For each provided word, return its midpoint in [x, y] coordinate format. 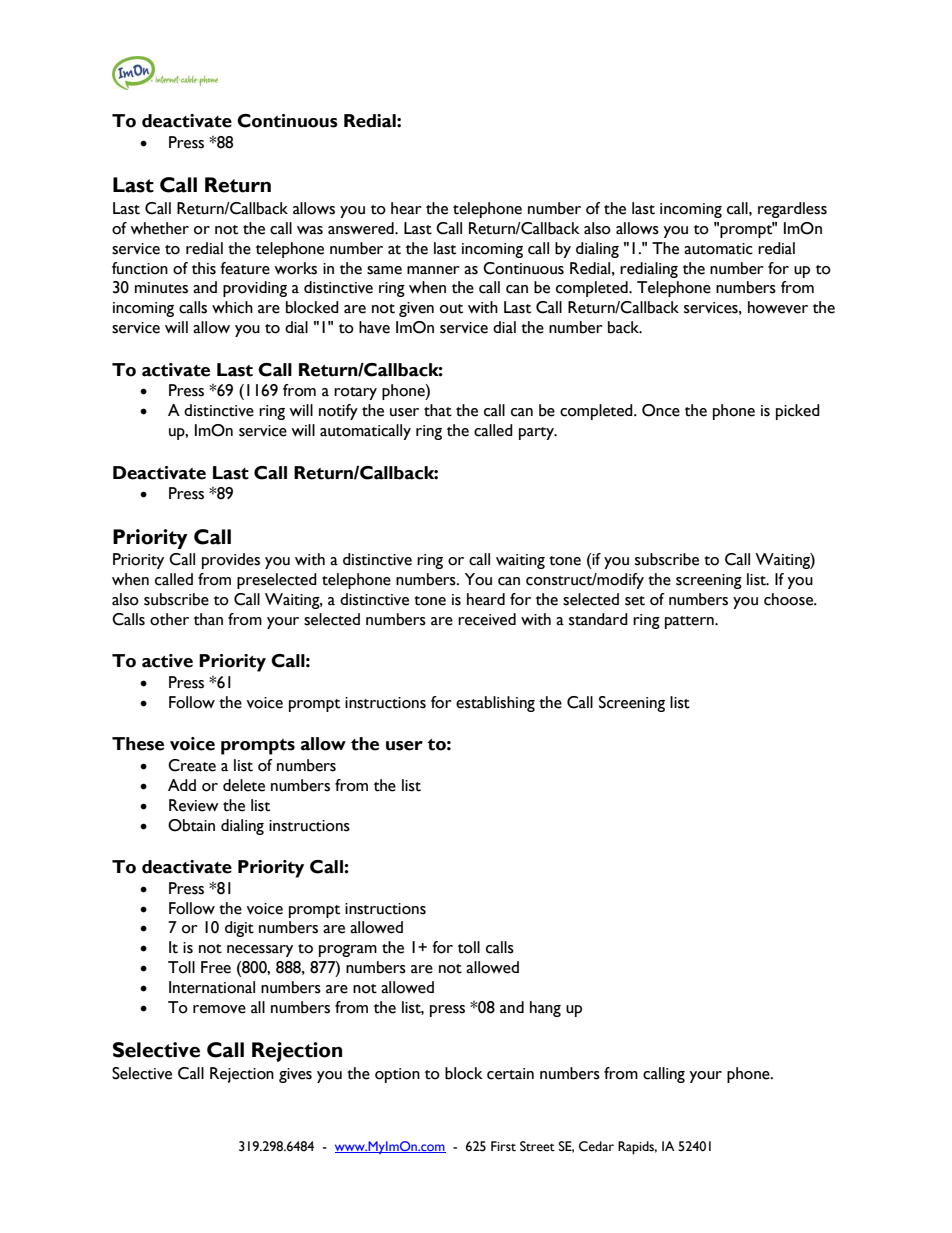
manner [433, 270]
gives [295, 1075]
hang [545, 1009]
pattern [690, 622]
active [167, 661]
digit [239, 929]
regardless [792, 210]
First [503, 1146]
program [348, 951]
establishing [495, 704]
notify [338, 412]
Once [661, 410]
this [204, 268]
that [438, 410]
